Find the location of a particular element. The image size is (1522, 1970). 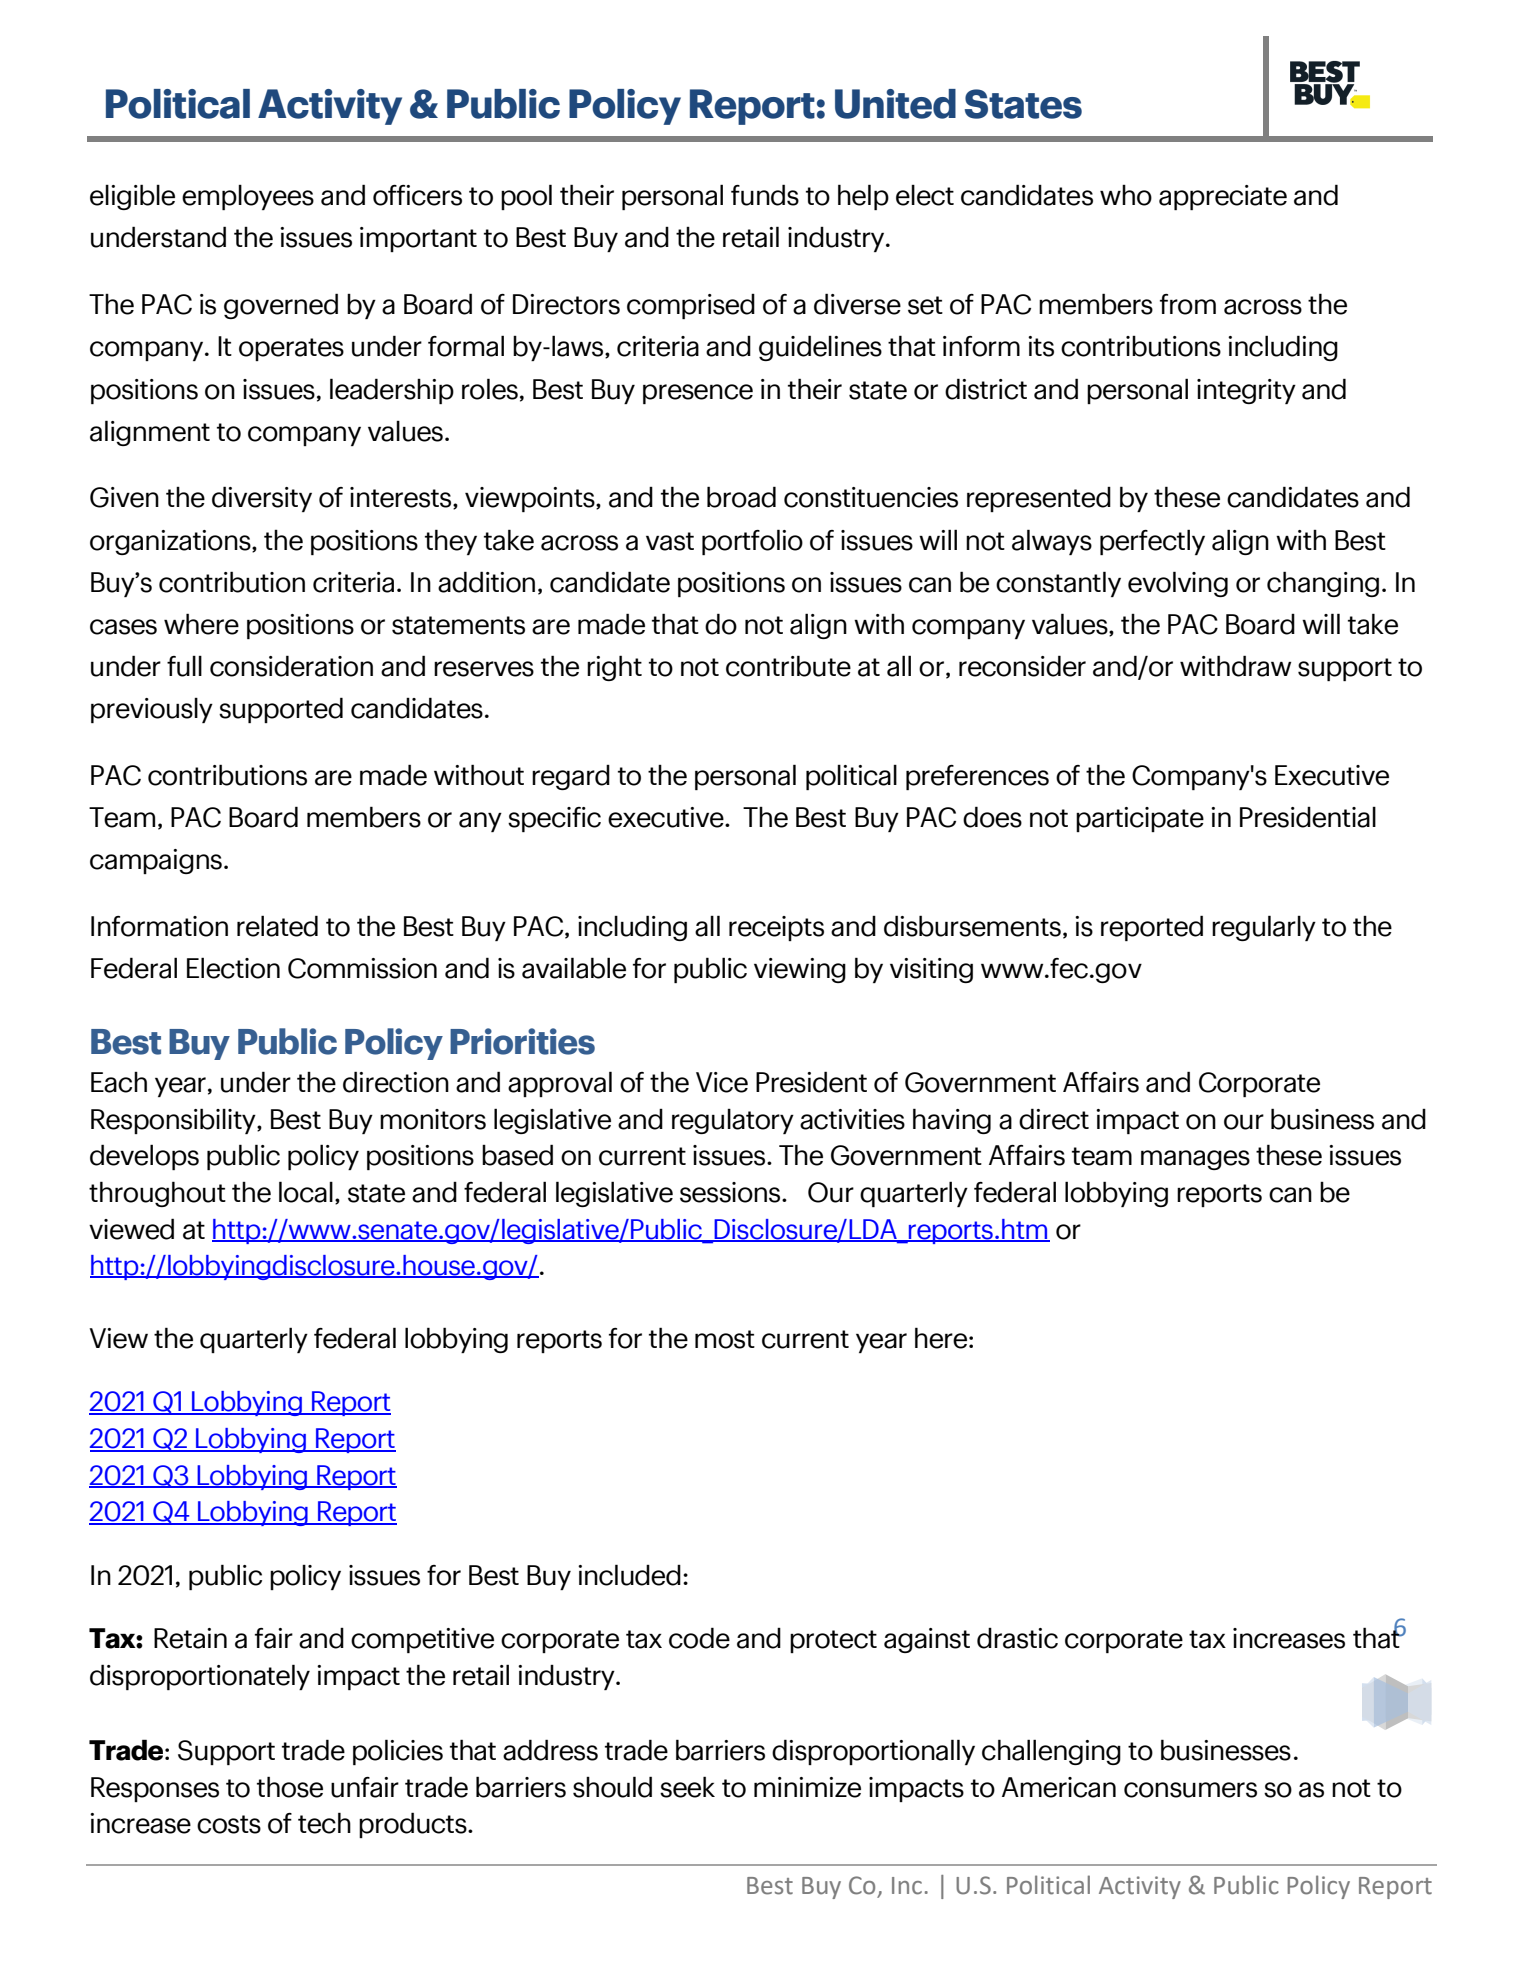

appreciate is located at coordinates (1223, 197).
